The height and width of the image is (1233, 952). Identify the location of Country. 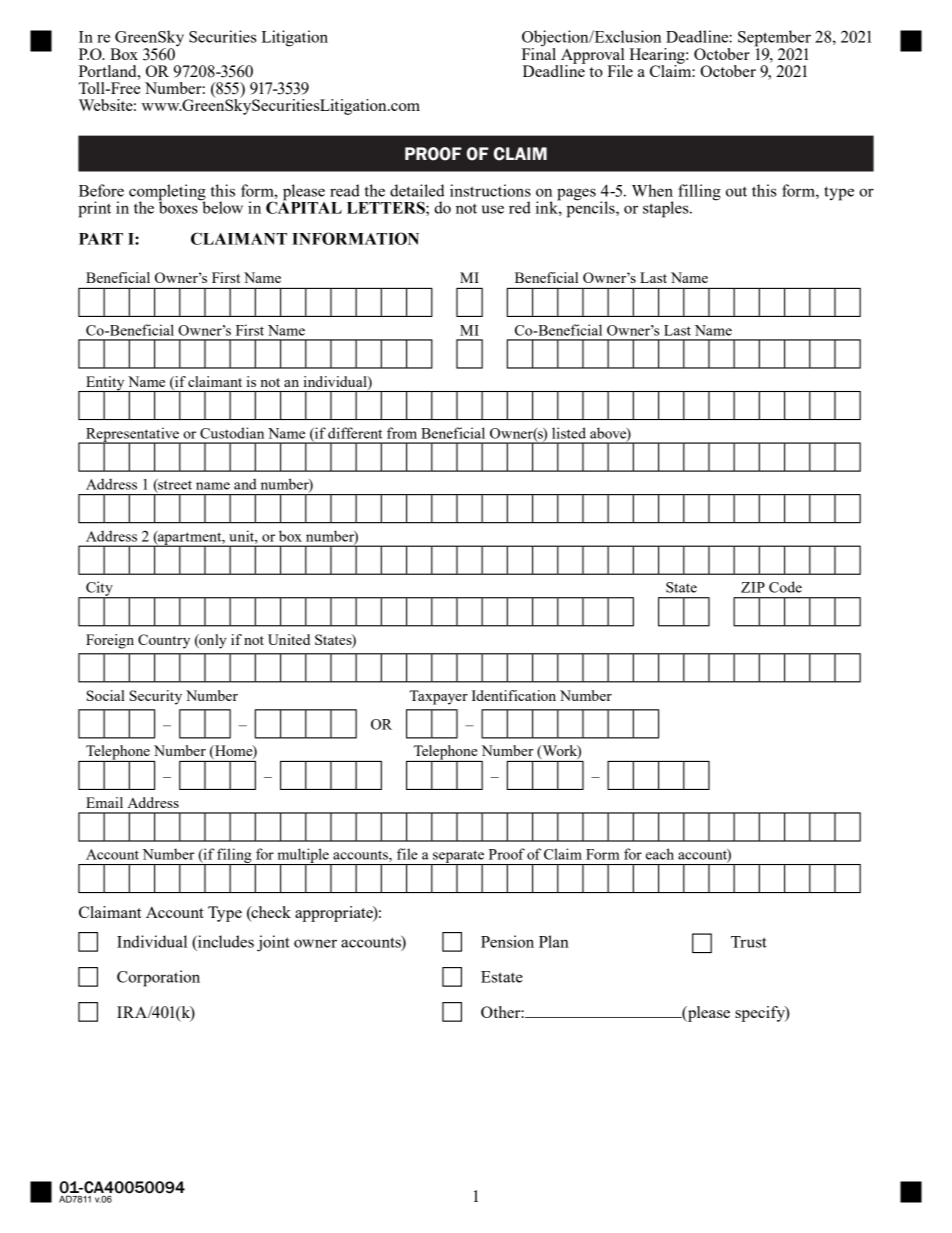
(164, 641).
